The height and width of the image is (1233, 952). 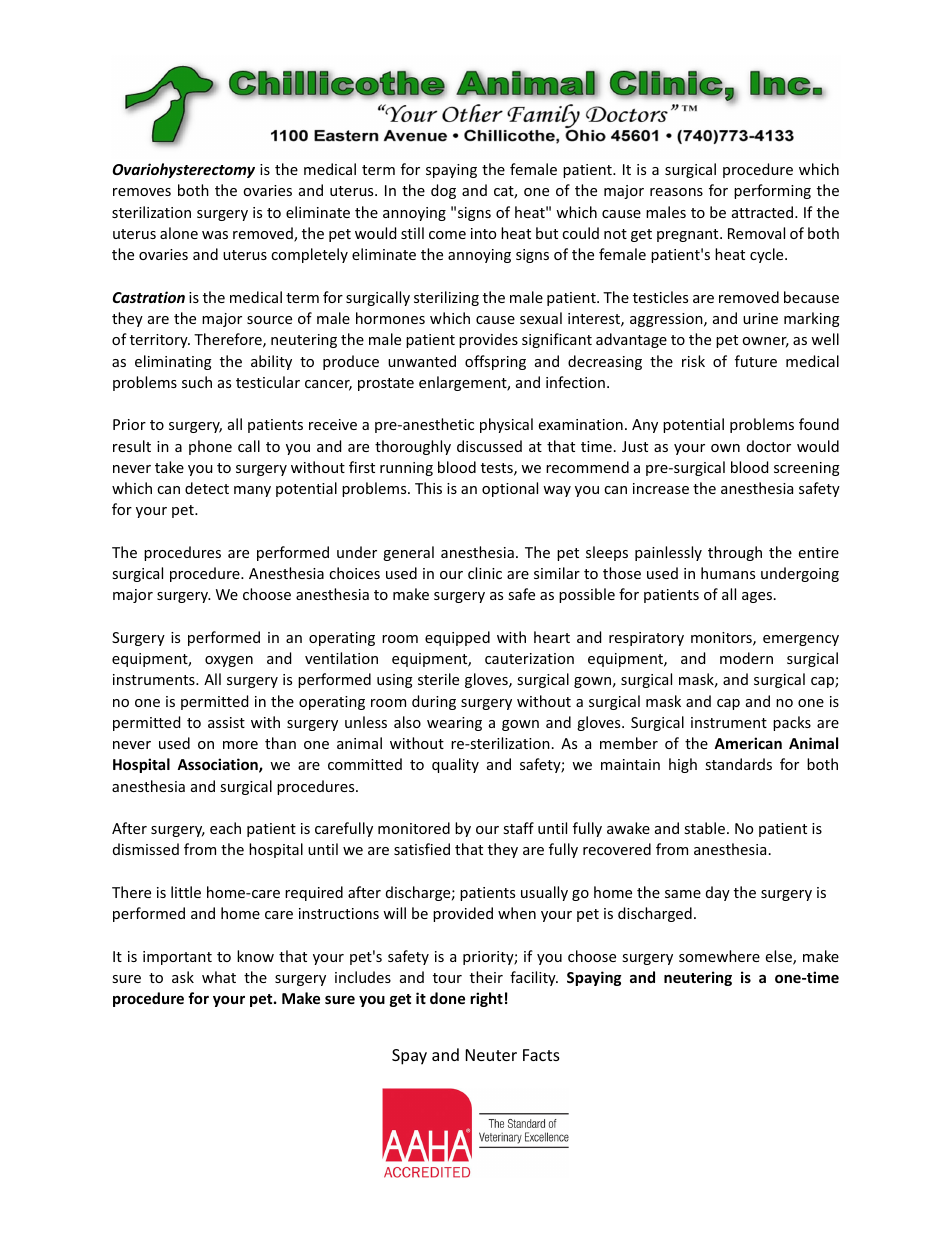 I want to click on ages, so click(x=757, y=597).
